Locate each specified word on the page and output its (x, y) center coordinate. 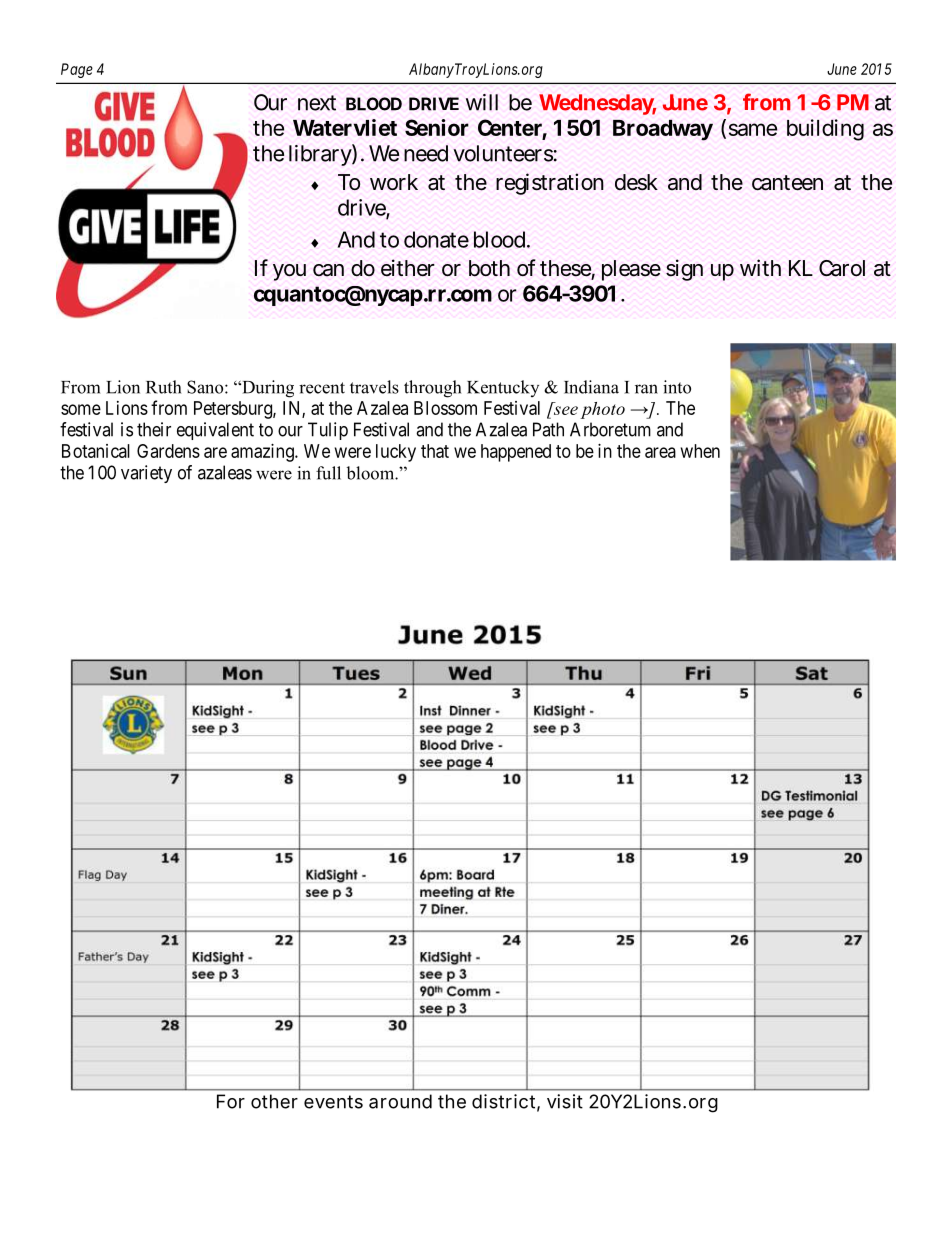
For (231, 1101)
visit (565, 1101)
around (400, 1101)
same (753, 129)
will (482, 102)
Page (77, 70)
